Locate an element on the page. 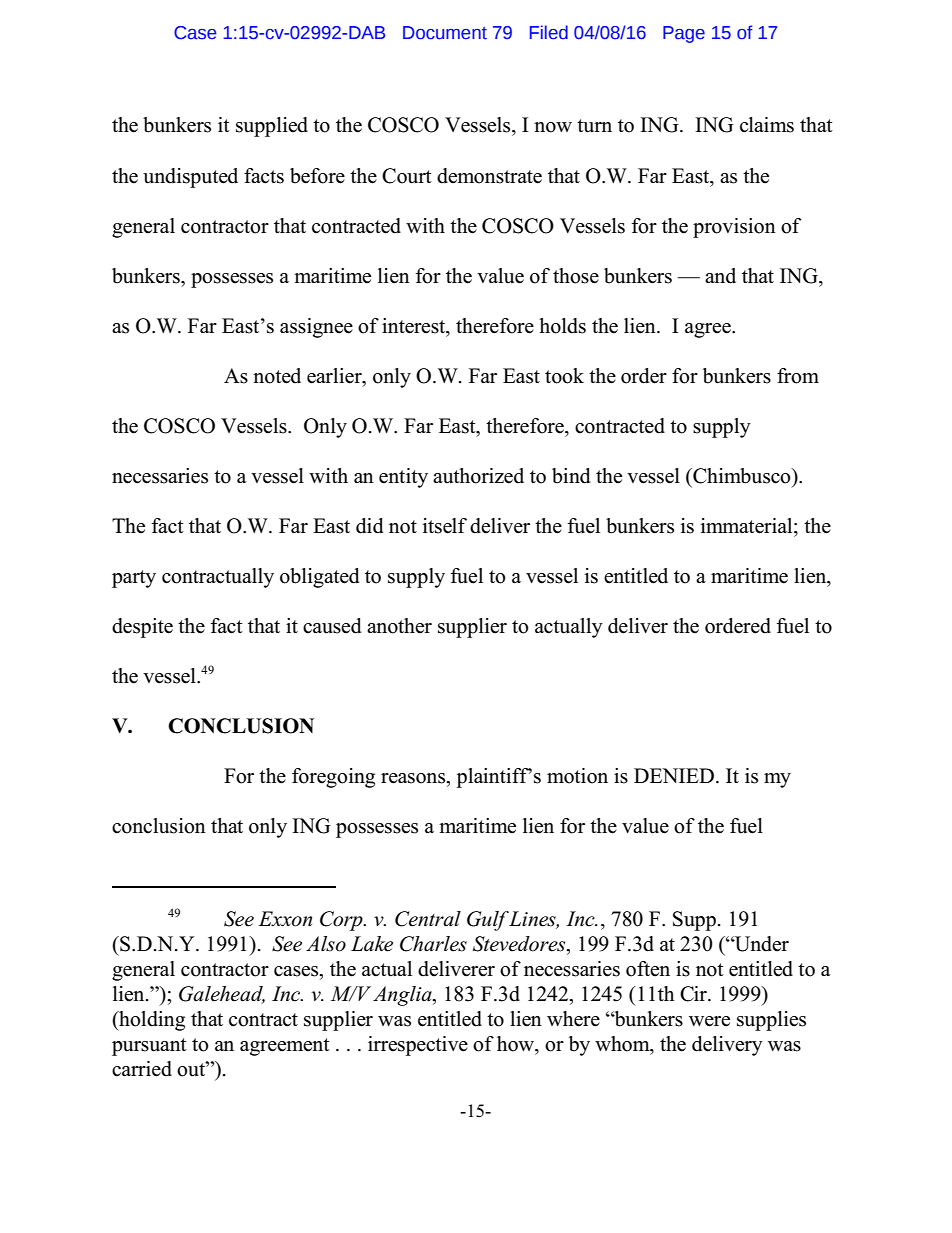 This page has height=1233, width=952. Page is located at coordinates (684, 34).
